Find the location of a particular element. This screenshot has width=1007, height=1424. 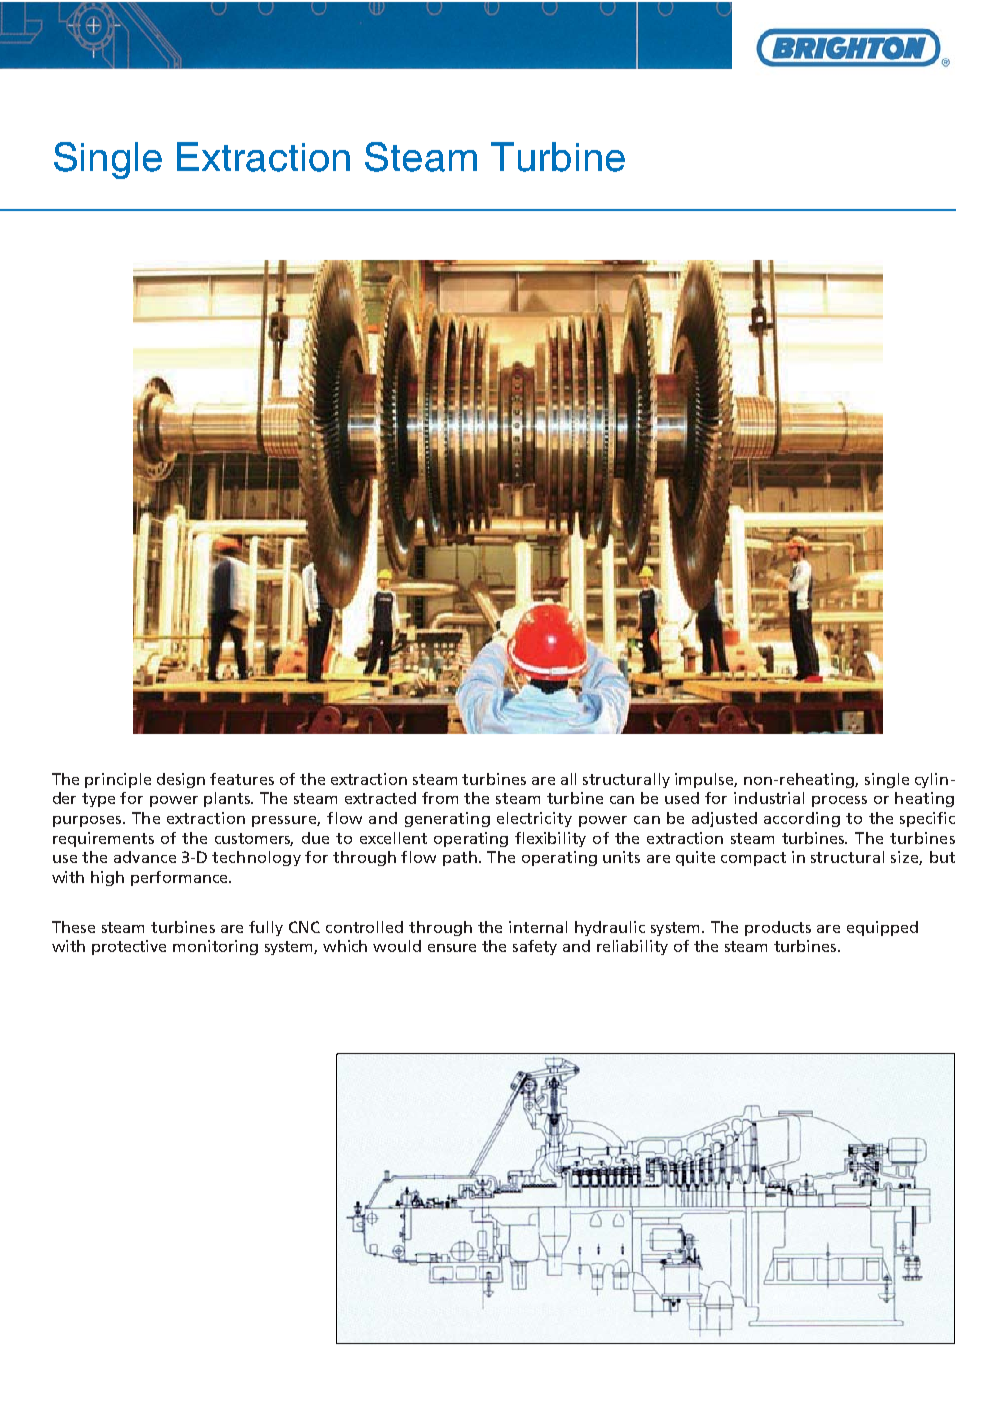

internal is located at coordinates (538, 927).
